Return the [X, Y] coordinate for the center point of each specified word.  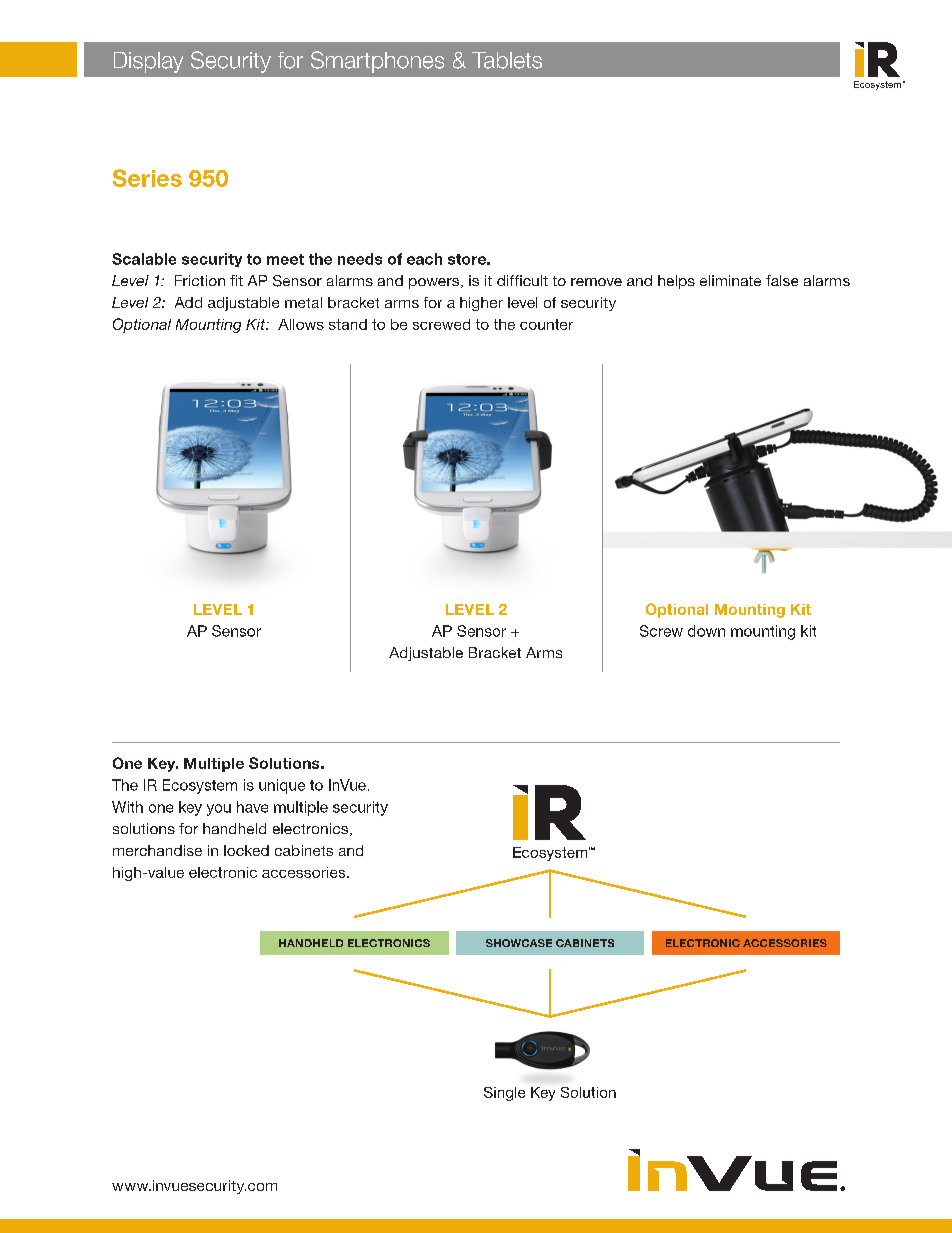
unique [282, 786]
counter [546, 324]
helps [676, 282]
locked [246, 850]
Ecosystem [200, 786]
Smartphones [377, 62]
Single [504, 1094]
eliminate [730, 280]
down [706, 631]
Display [148, 62]
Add [188, 302]
